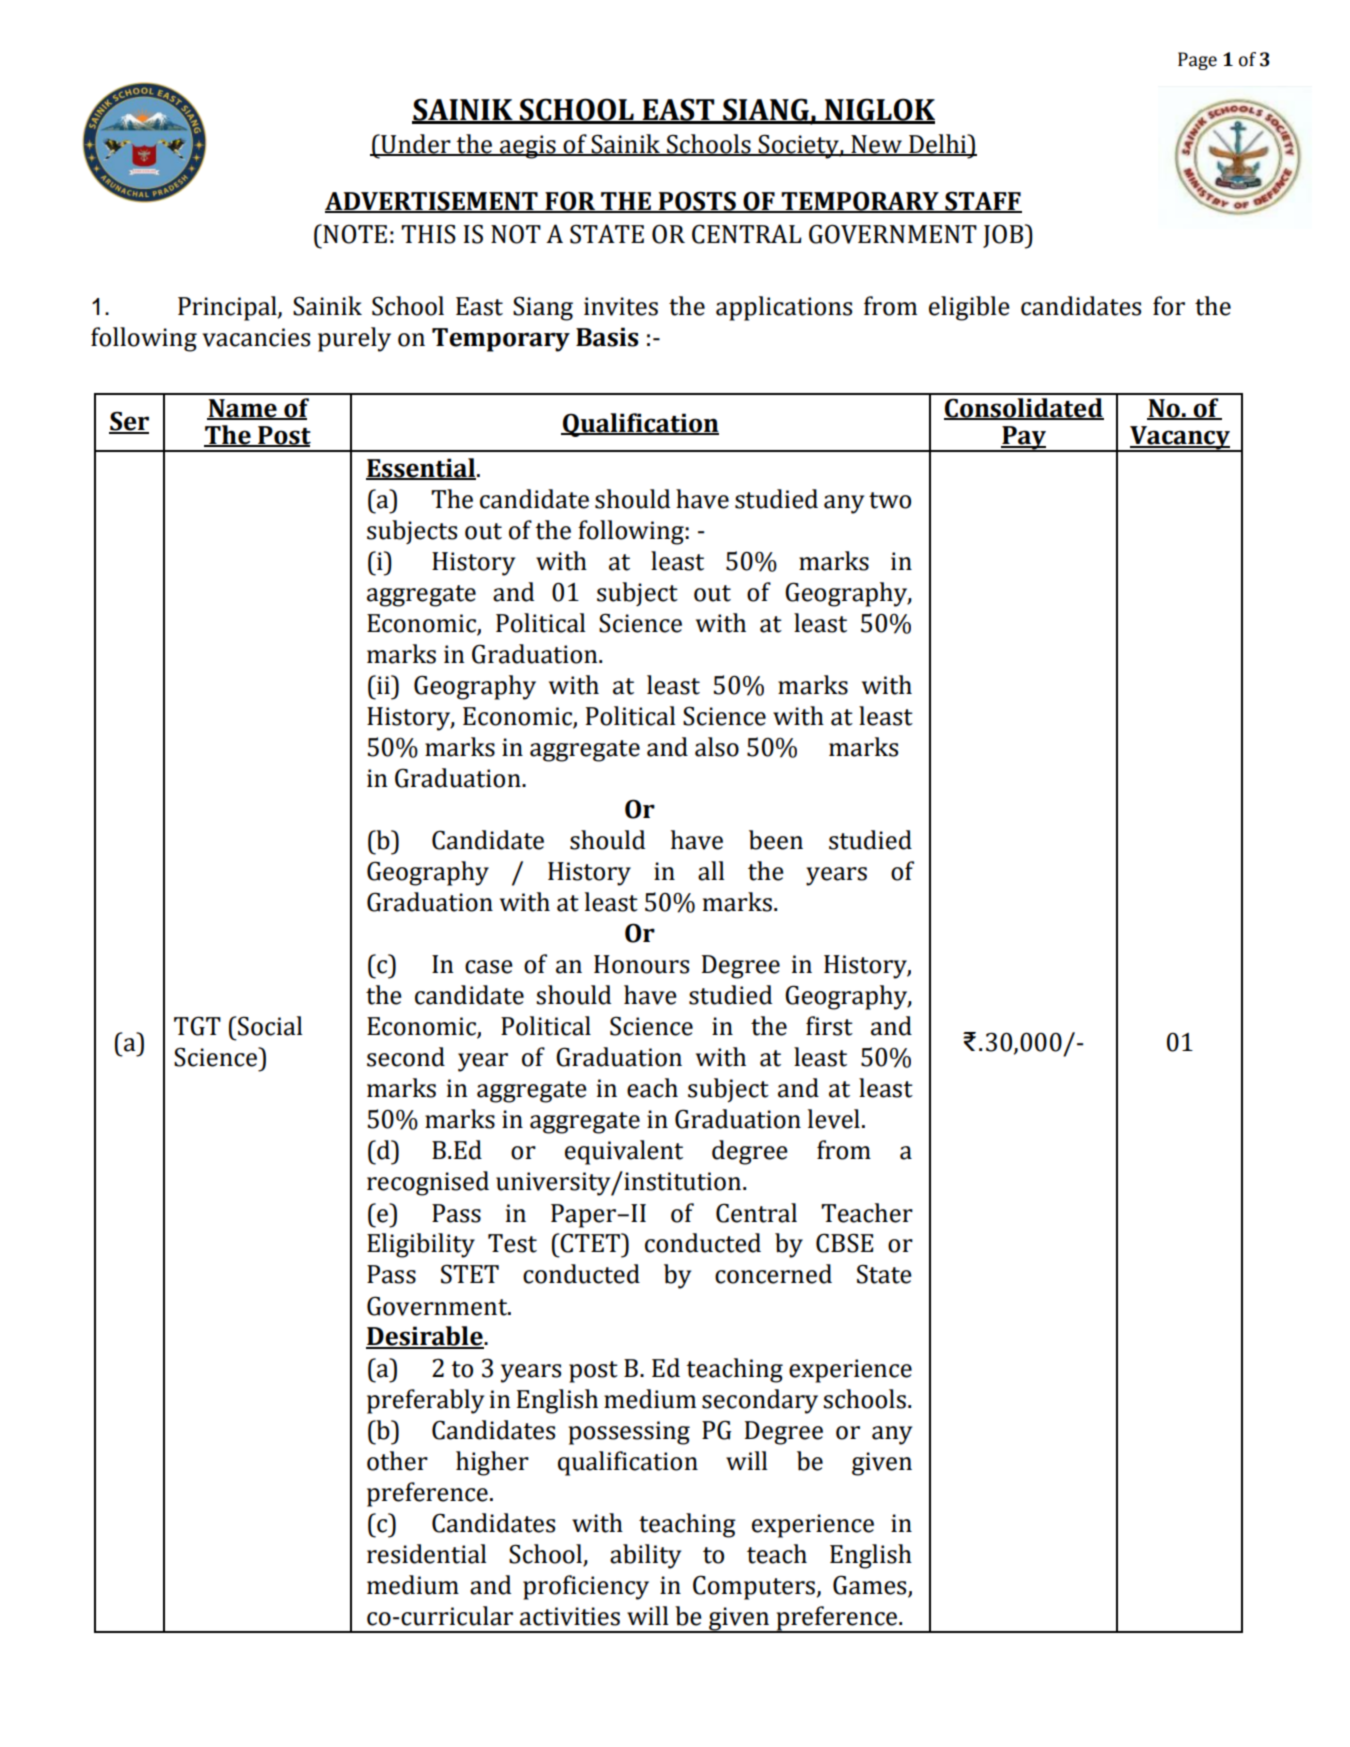  I want to click on Pay, so click(1024, 439).
